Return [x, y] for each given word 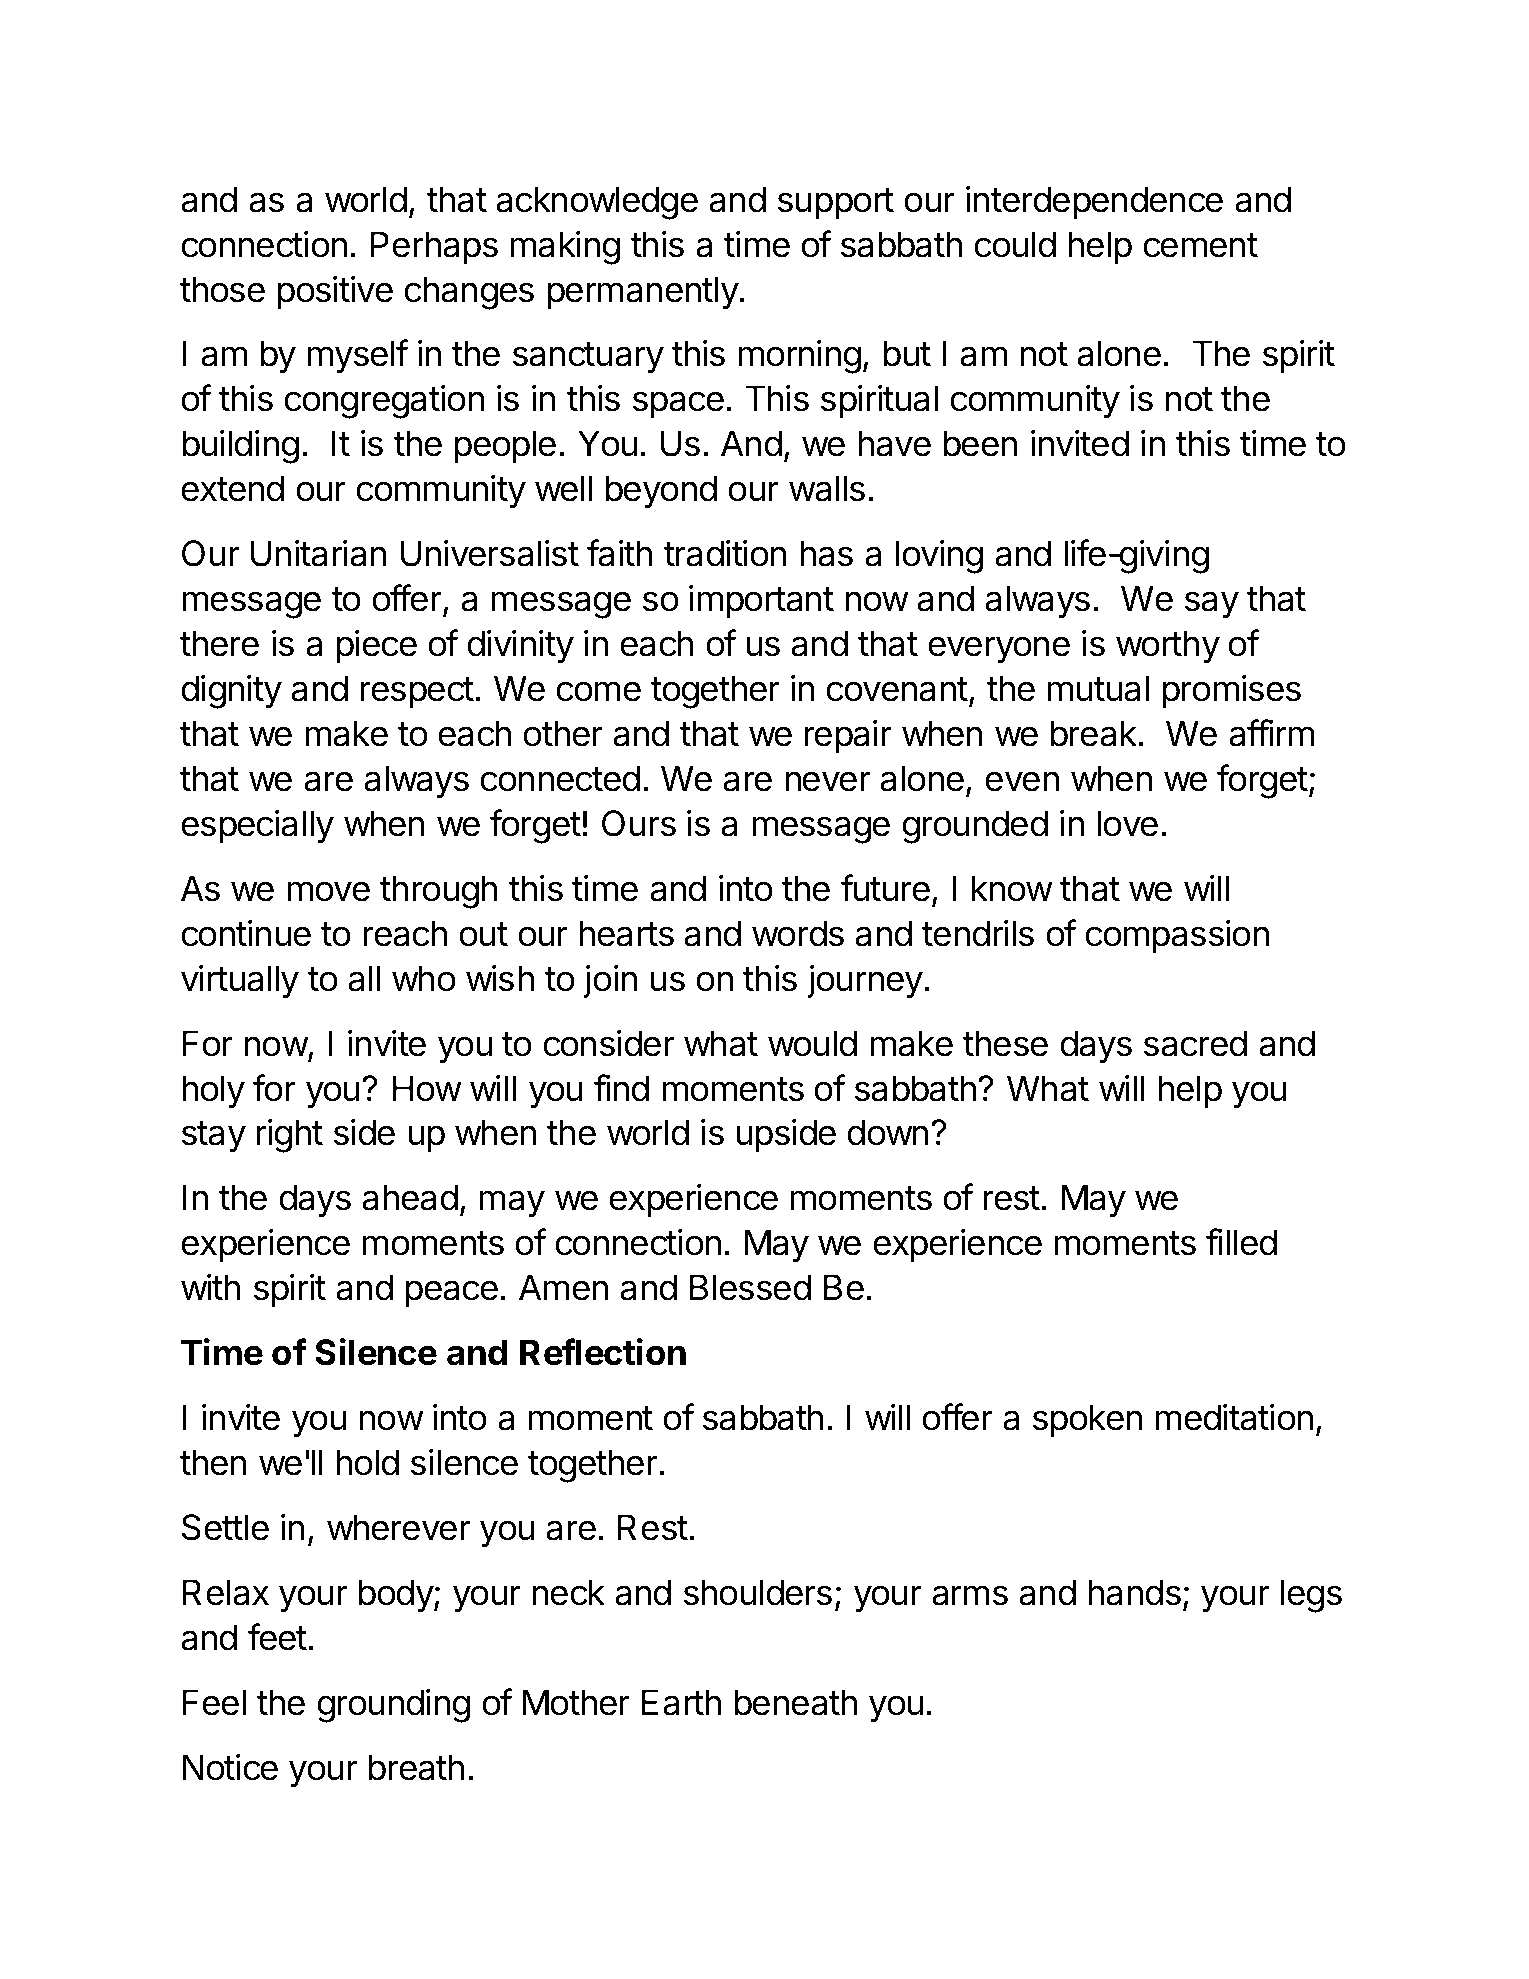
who [424, 978]
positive [335, 292]
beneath [795, 1702]
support [836, 203]
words [798, 933]
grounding [393, 1705]
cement [1200, 245]
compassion [1177, 936]
